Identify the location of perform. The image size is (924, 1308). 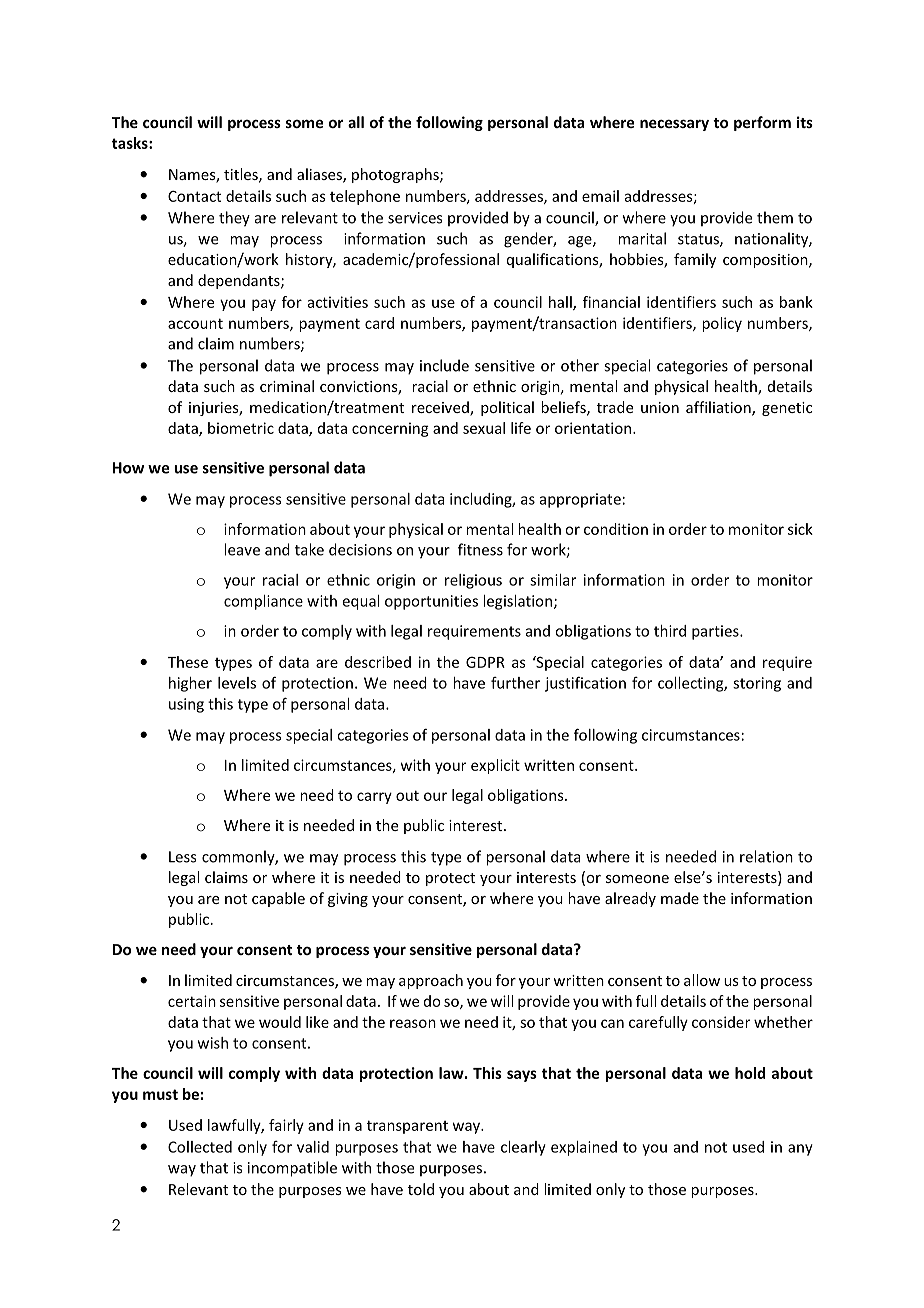
(762, 123).
